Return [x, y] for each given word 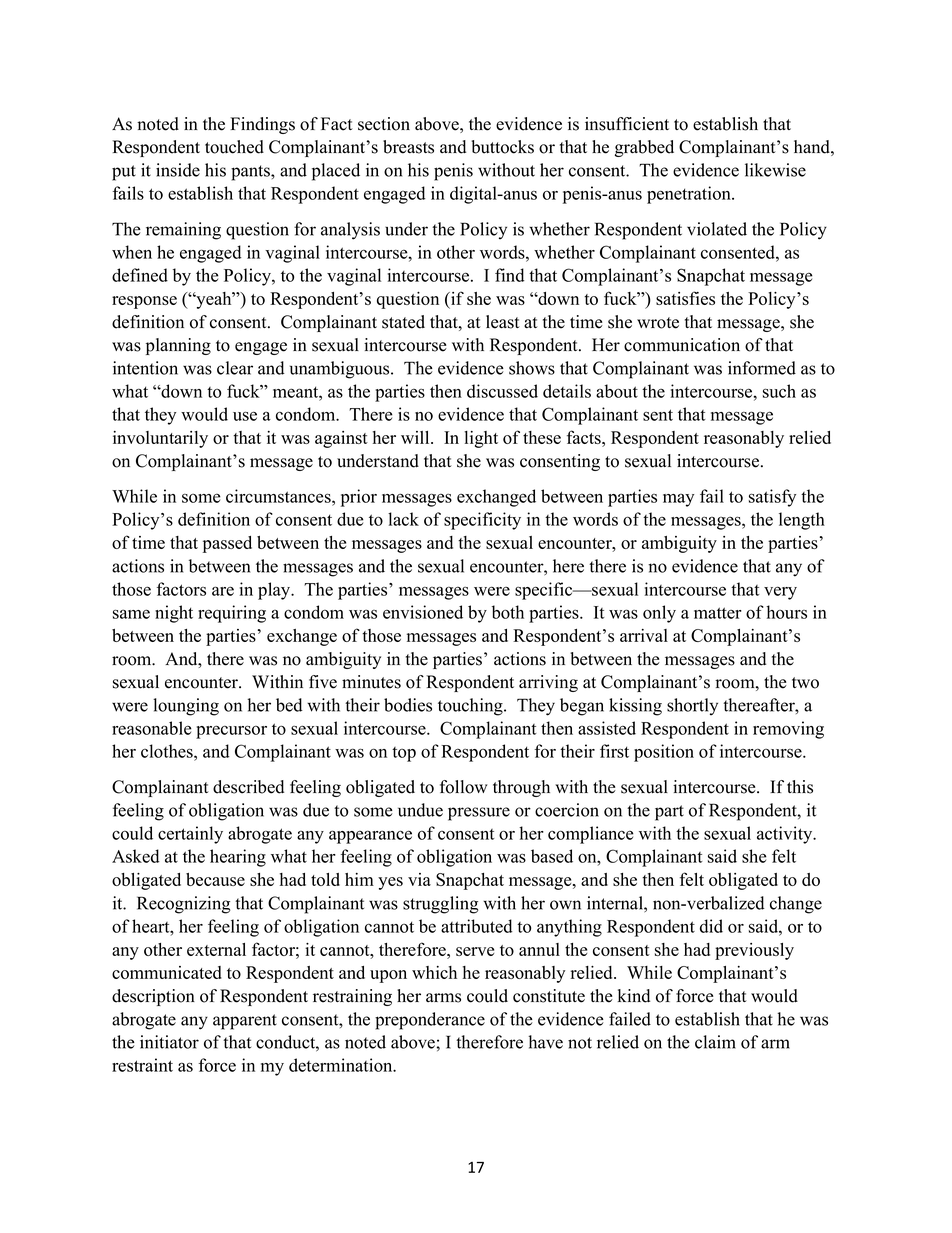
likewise [775, 170]
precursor [231, 732]
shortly [692, 707]
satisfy [772, 498]
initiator [169, 1042]
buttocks [502, 147]
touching [471, 707]
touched [234, 147]
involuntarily [160, 439]
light [481, 439]
